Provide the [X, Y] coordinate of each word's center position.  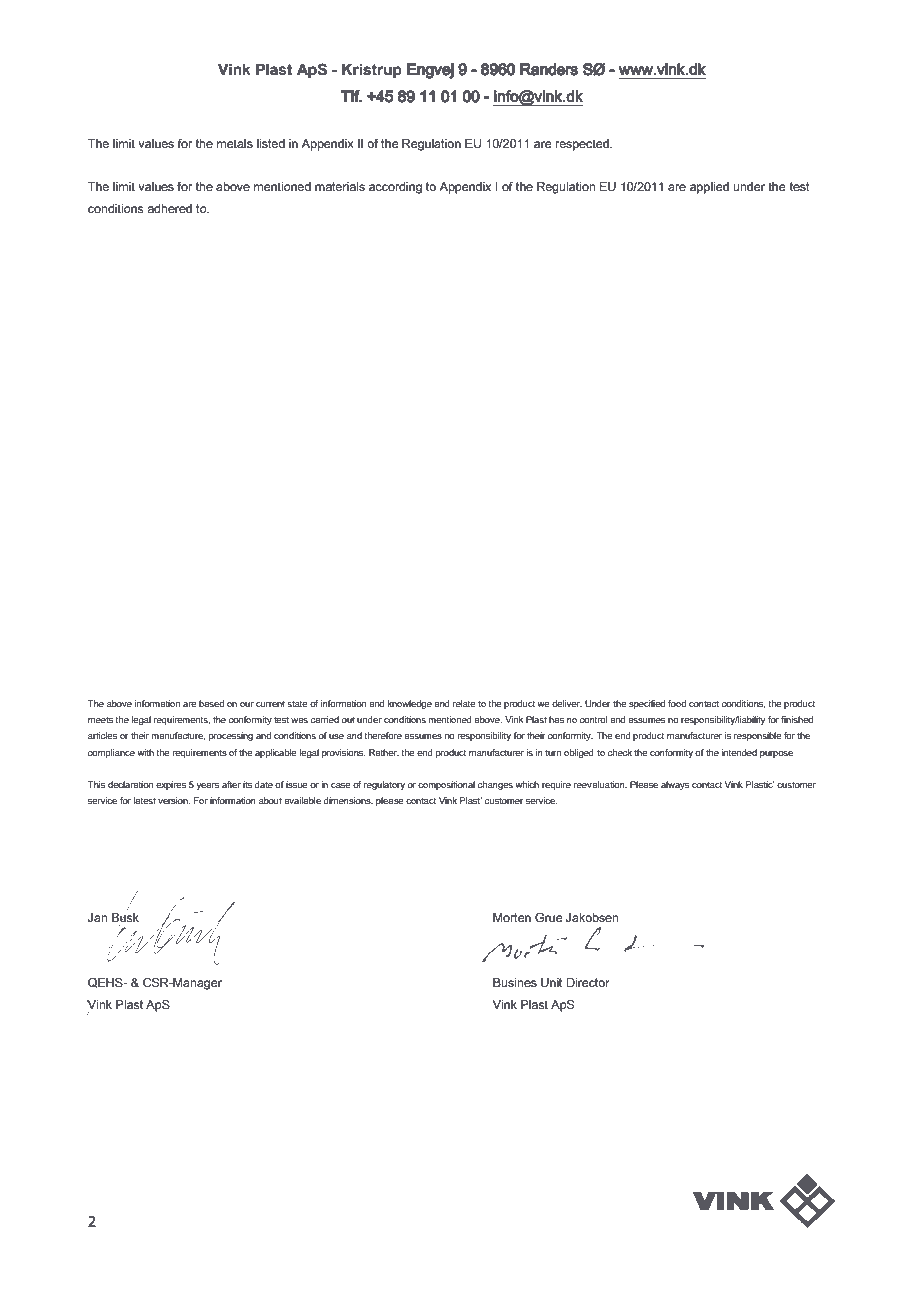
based [211, 703]
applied [709, 188]
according [395, 188]
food [677, 703]
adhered [169, 208]
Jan [98, 917]
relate [464, 703]
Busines [515, 982]
